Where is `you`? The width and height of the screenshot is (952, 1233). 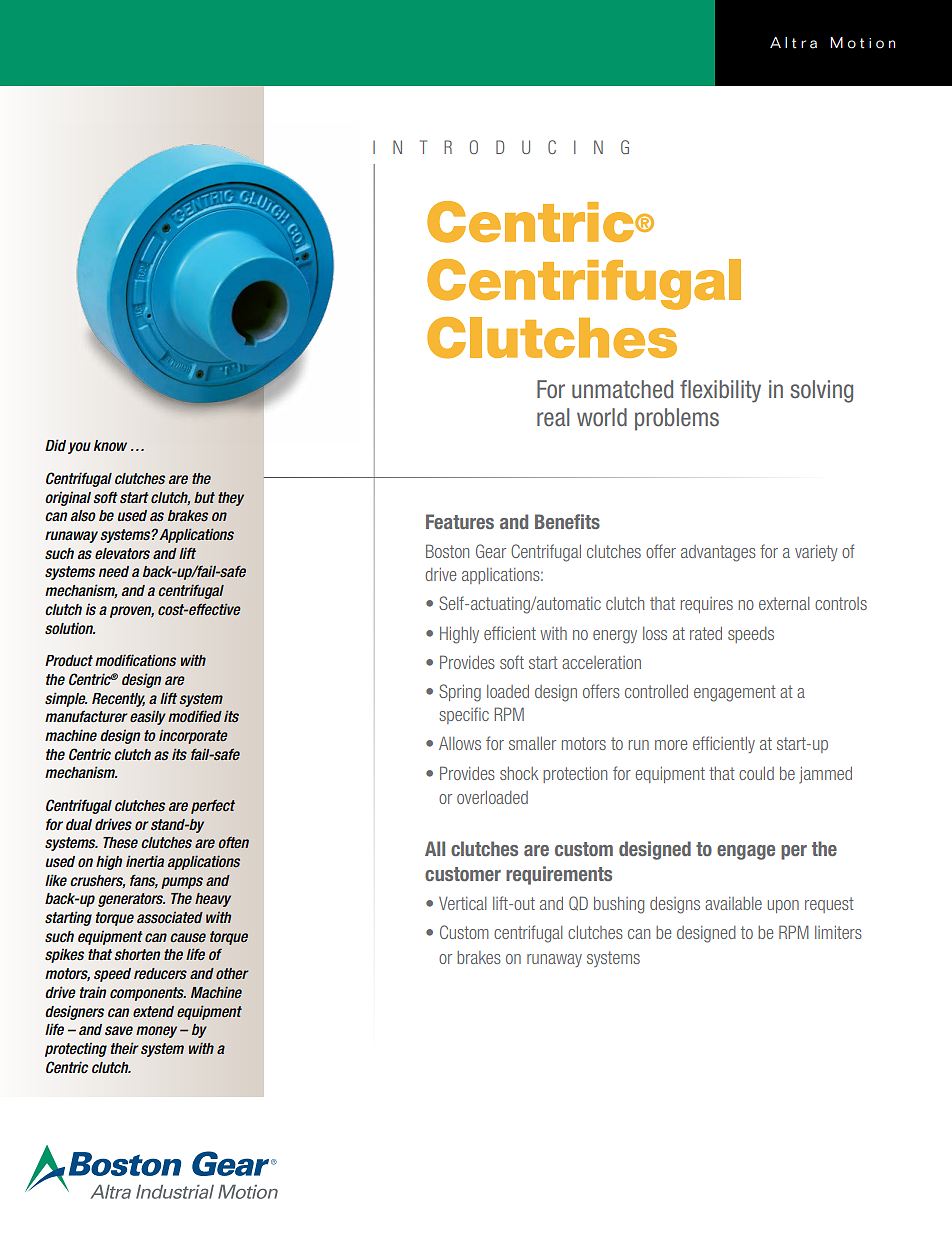
you is located at coordinates (79, 448).
